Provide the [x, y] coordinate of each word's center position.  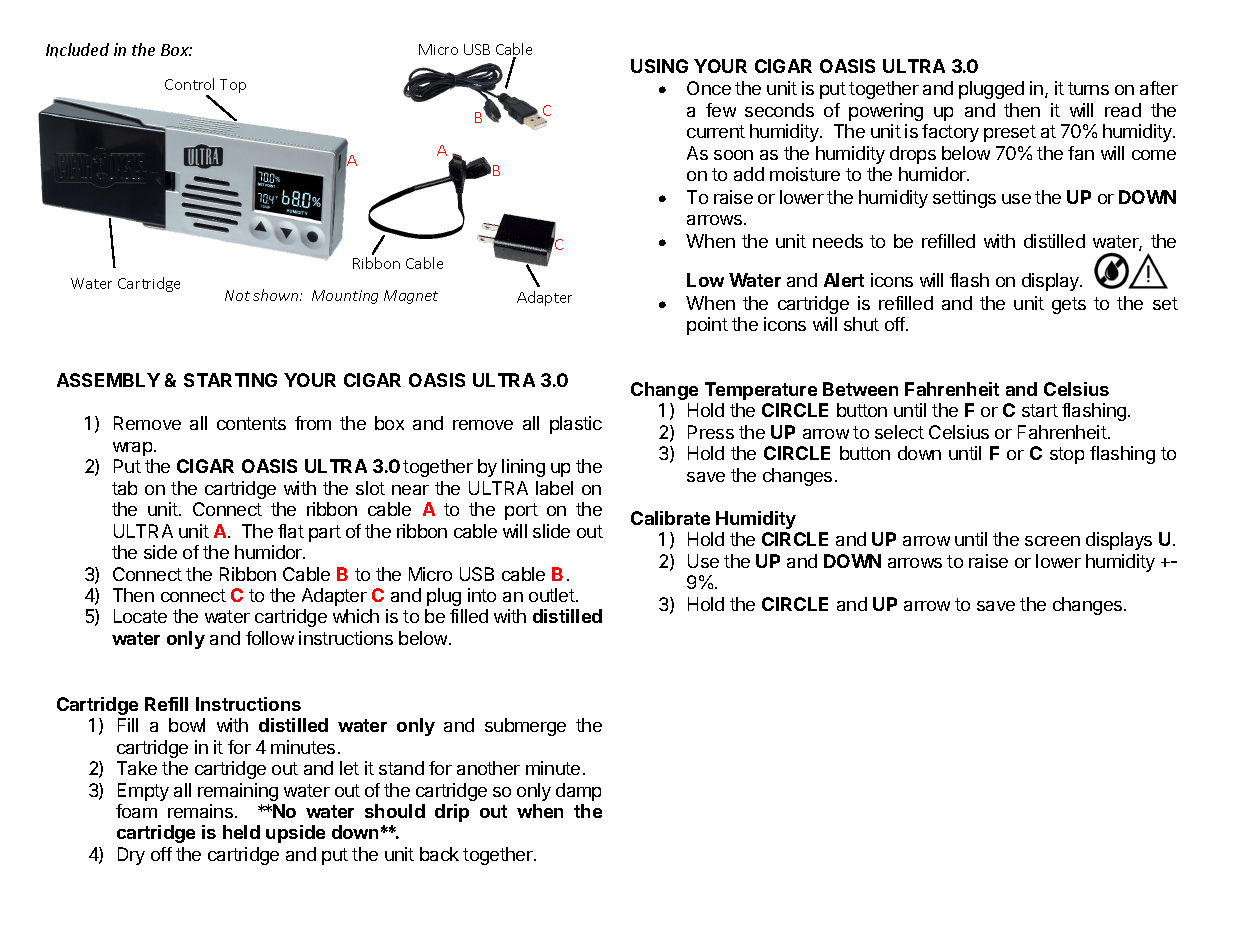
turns [1088, 88]
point [707, 326]
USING [659, 66]
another [488, 768]
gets [1069, 305]
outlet [552, 595]
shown [277, 295]
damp [578, 792]
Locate [140, 616]
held [241, 832]
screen [1052, 541]
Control [189, 84]
